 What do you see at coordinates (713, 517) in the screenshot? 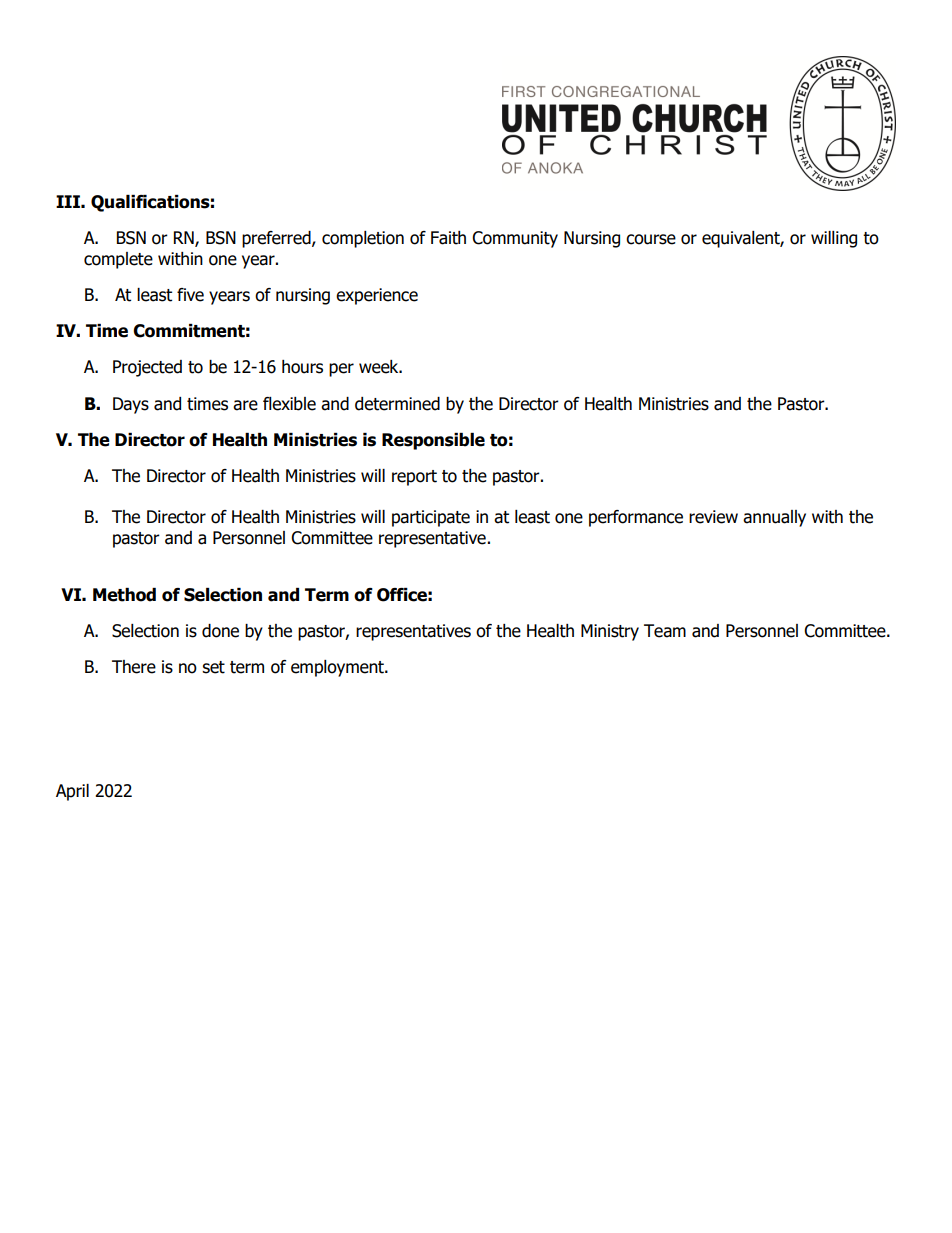
I see `review` at bounding box center [713, 517].
